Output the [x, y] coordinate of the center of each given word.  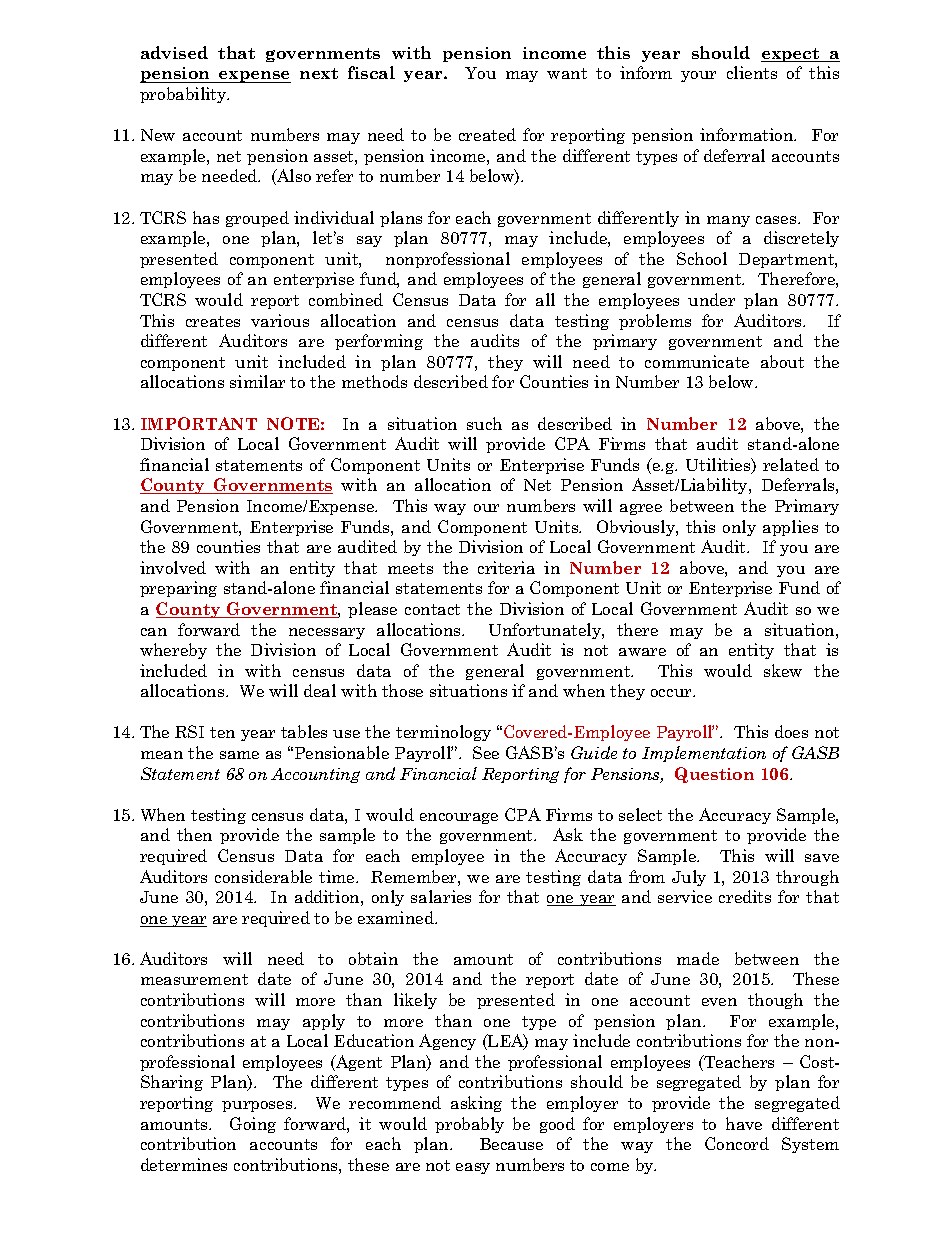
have [744, 1123]
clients [752, 72]
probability [184, 95]
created [487, 134]
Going [253, 1125]
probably [469, 1125]
